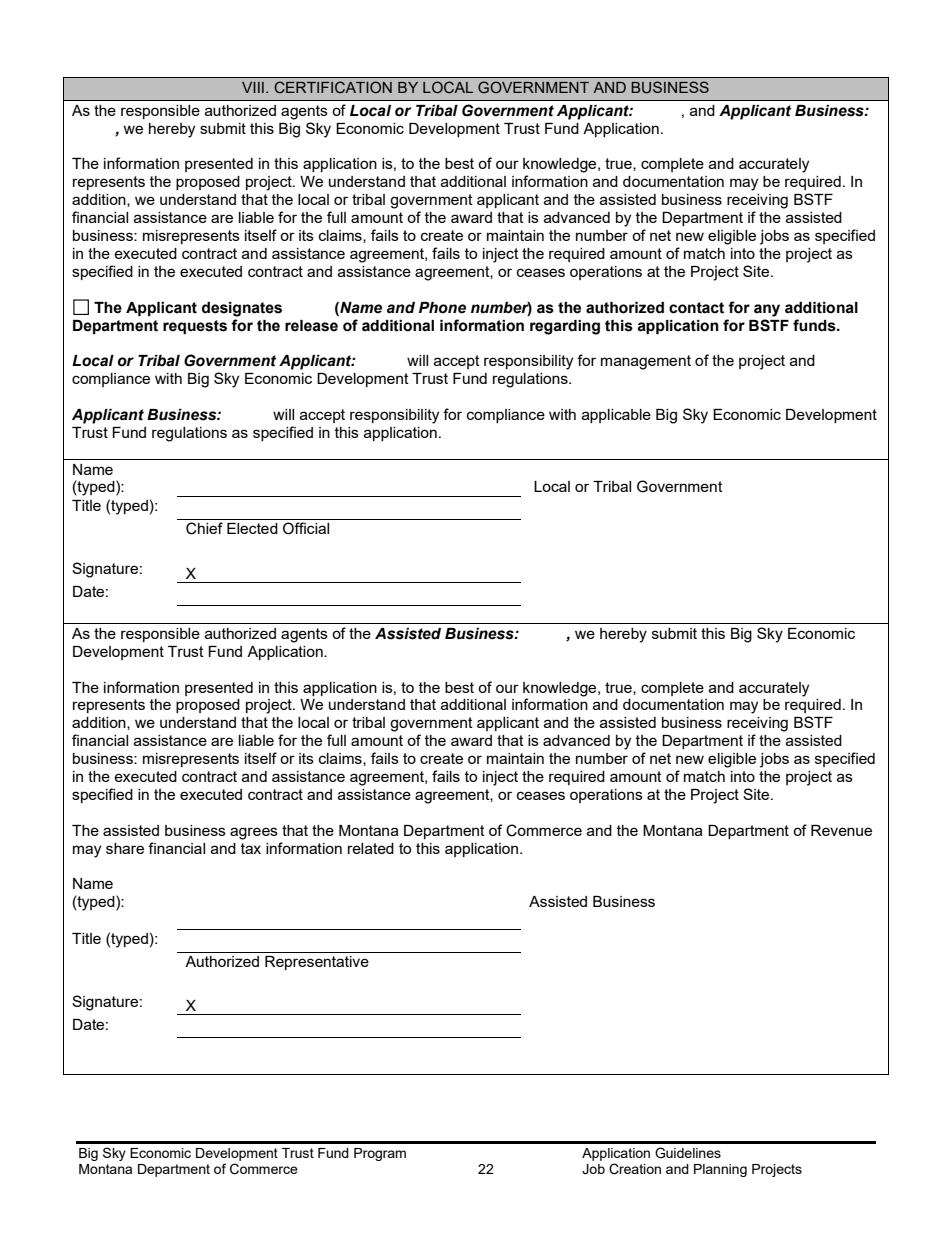 This page has width=952, height=1233. I want to click on applicable, so click(616, 416).
